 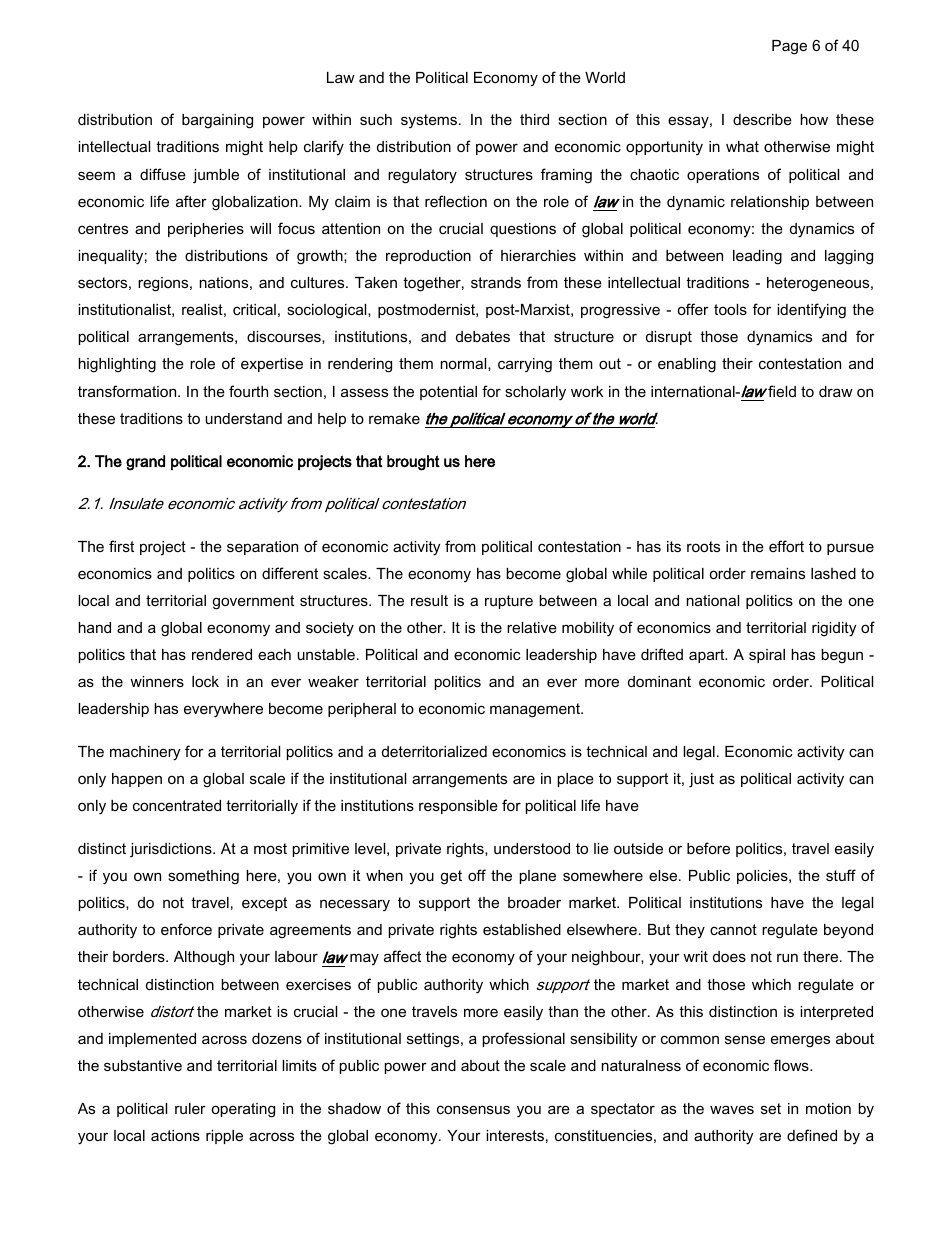 I want to click on bargaining, so click(x=217, y=121).
